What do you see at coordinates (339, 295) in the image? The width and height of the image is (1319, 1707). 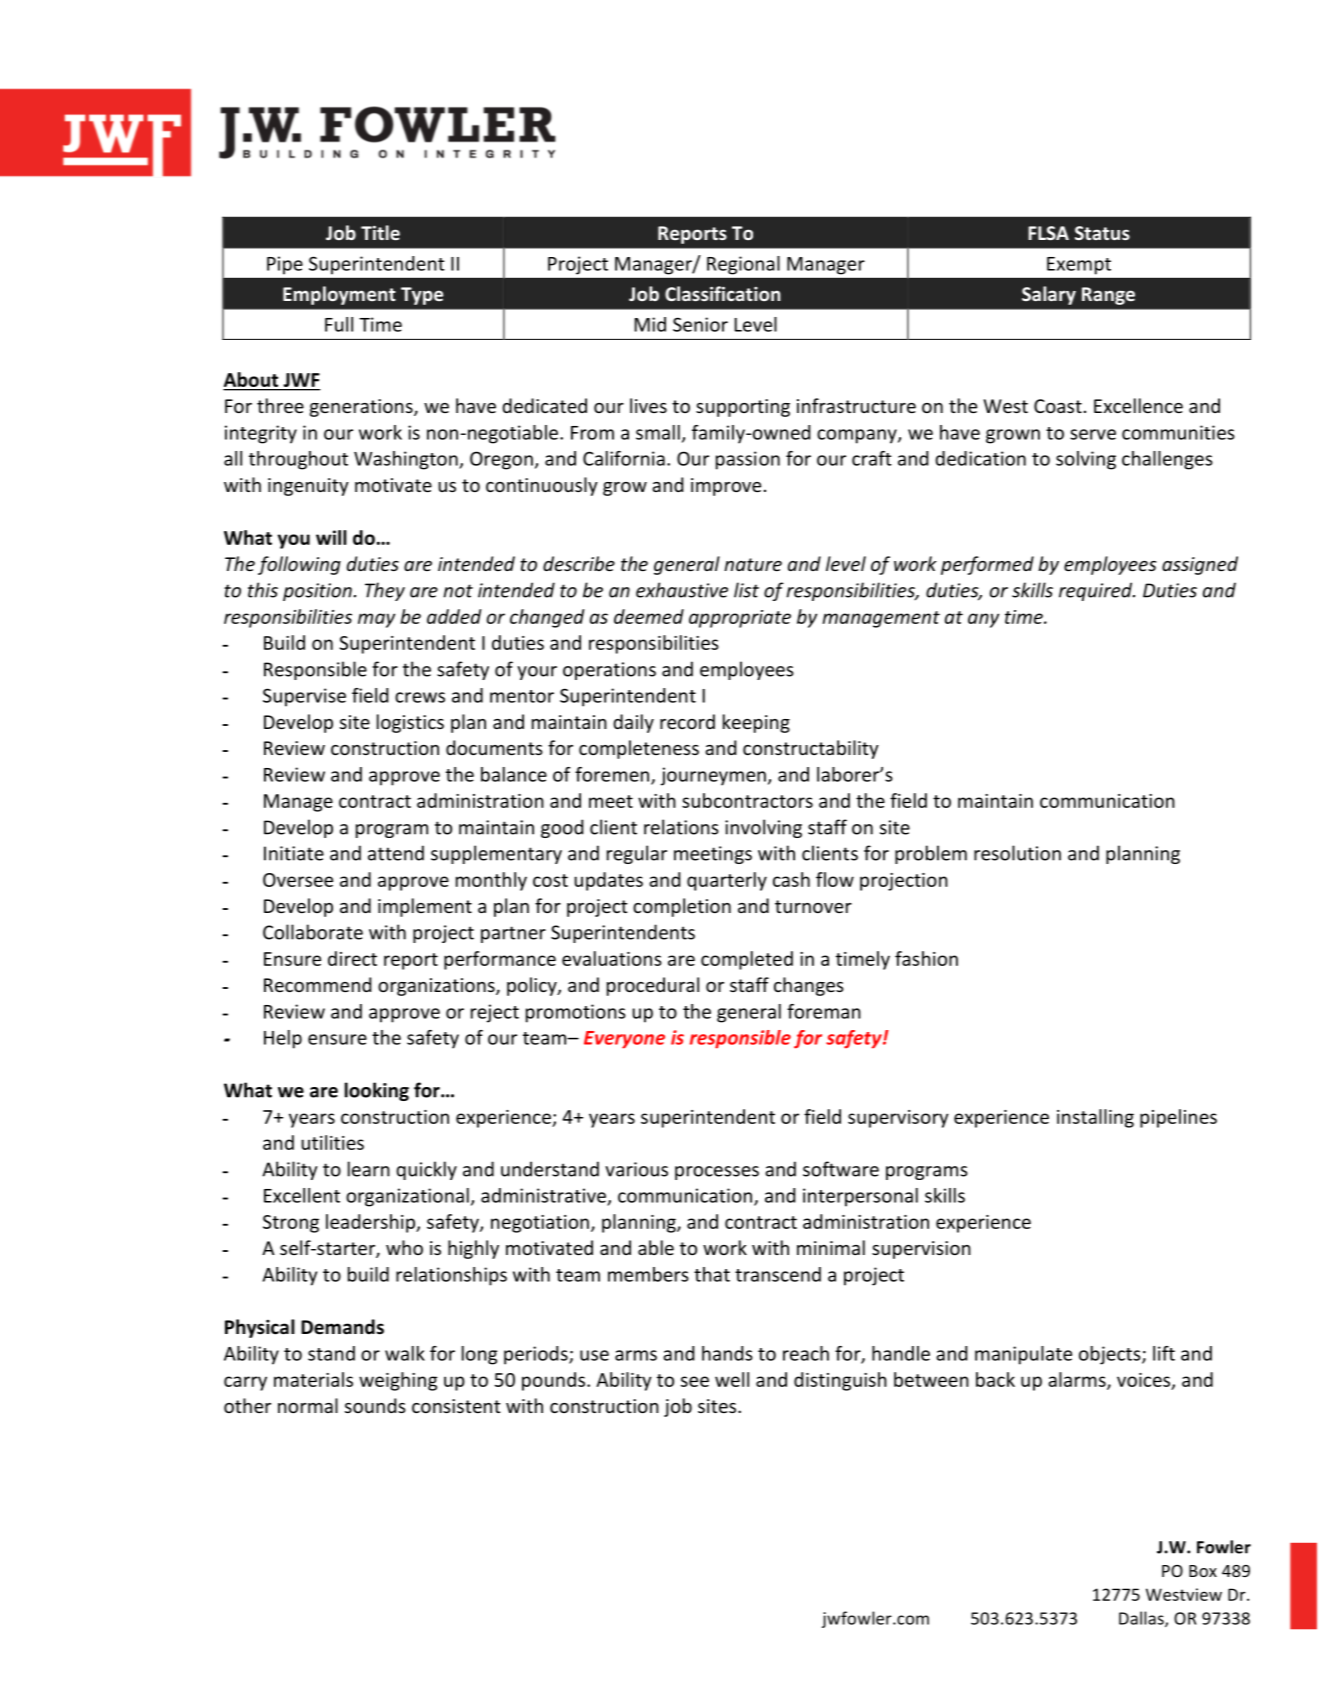 I see `Employment` at bounding box center [339, 295].
